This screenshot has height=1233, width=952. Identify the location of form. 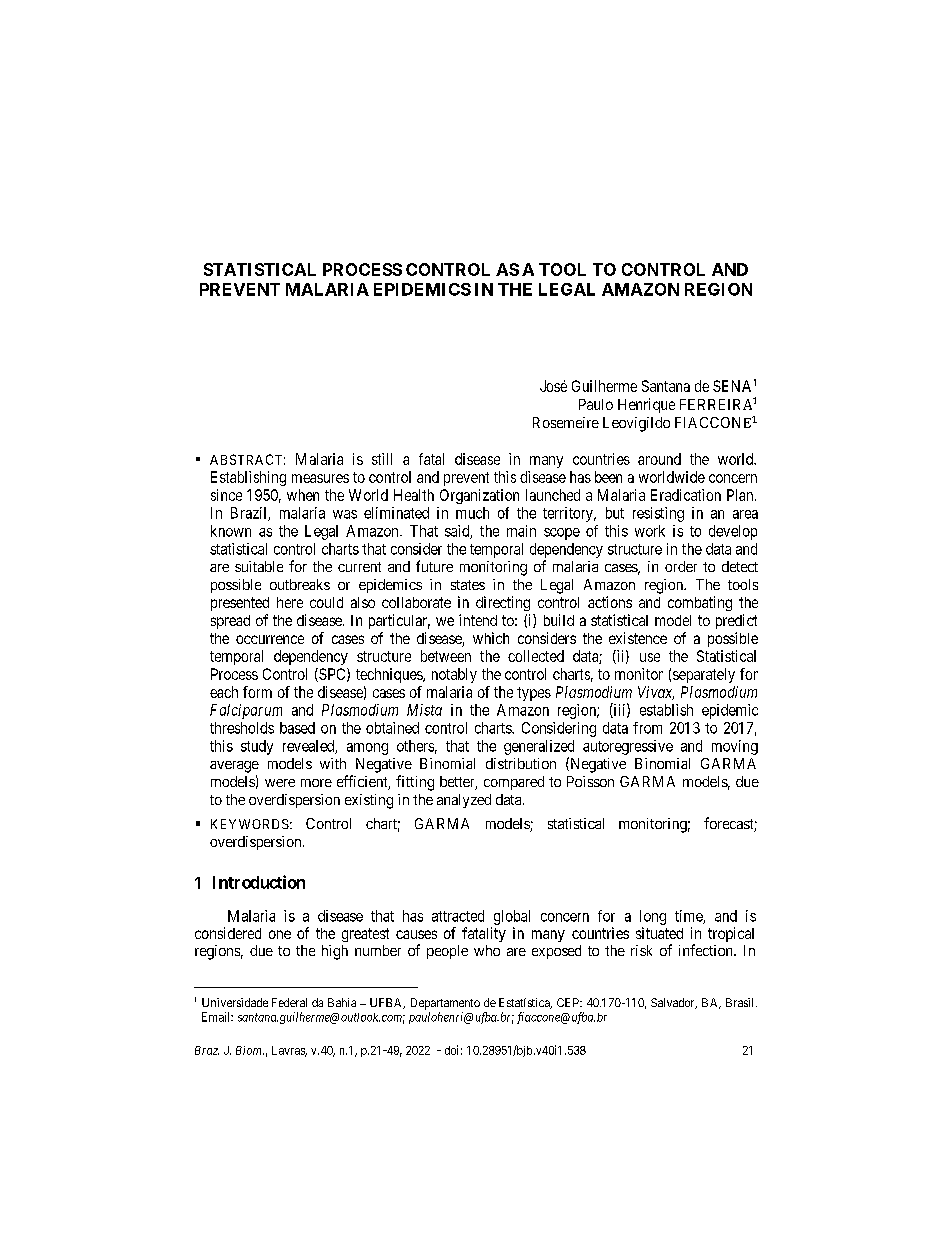
(257, 692).
